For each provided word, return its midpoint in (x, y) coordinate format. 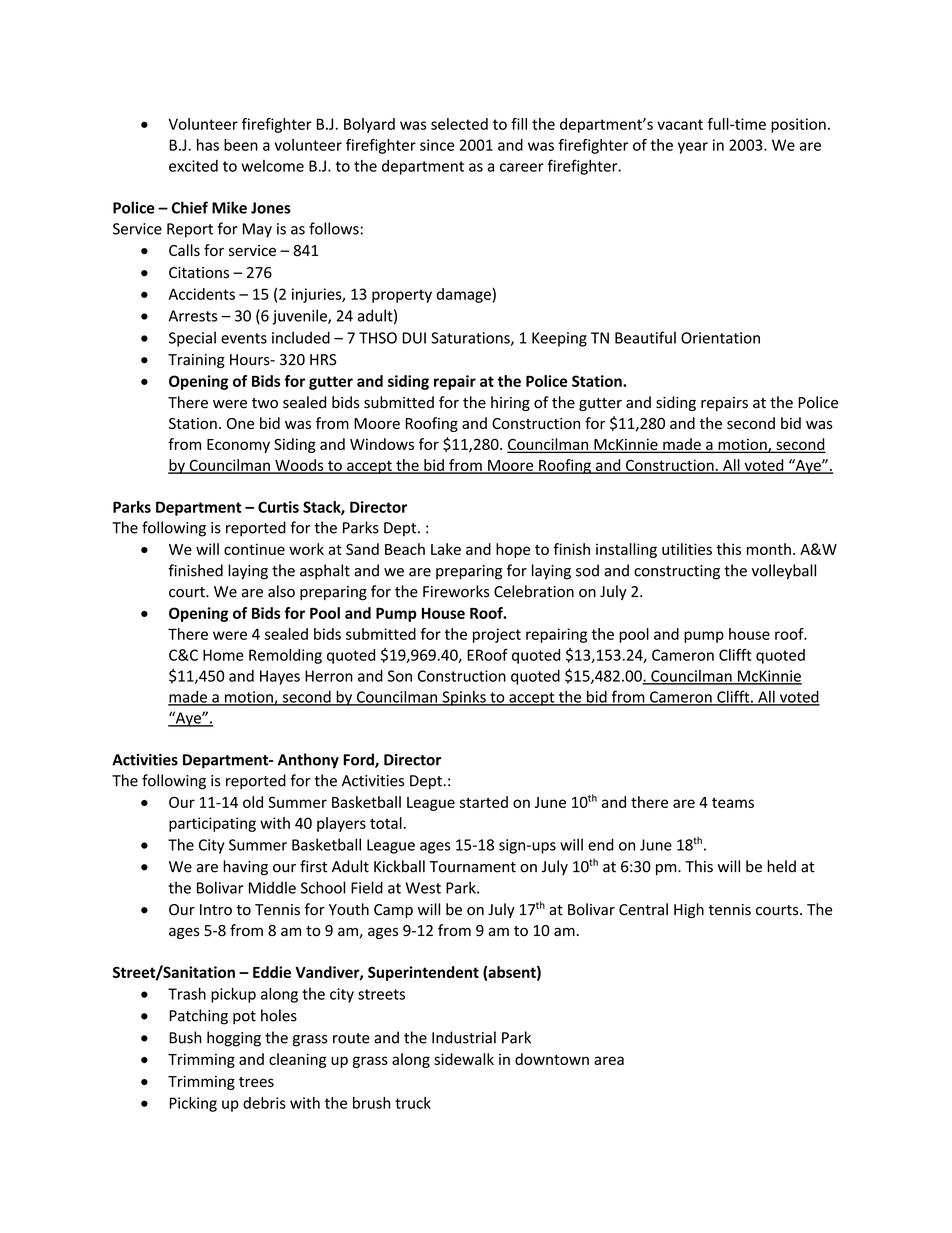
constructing (677, 572)
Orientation (720, 338)
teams (733, 803)
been (241, 145)
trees (256, 1082)
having (245, 868)
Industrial (464, 1037)
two (265, 403)
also (281, 591)
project (497, 635)
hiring (510, 403)
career (522, 167)
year (693, 148)
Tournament (473, 867)
